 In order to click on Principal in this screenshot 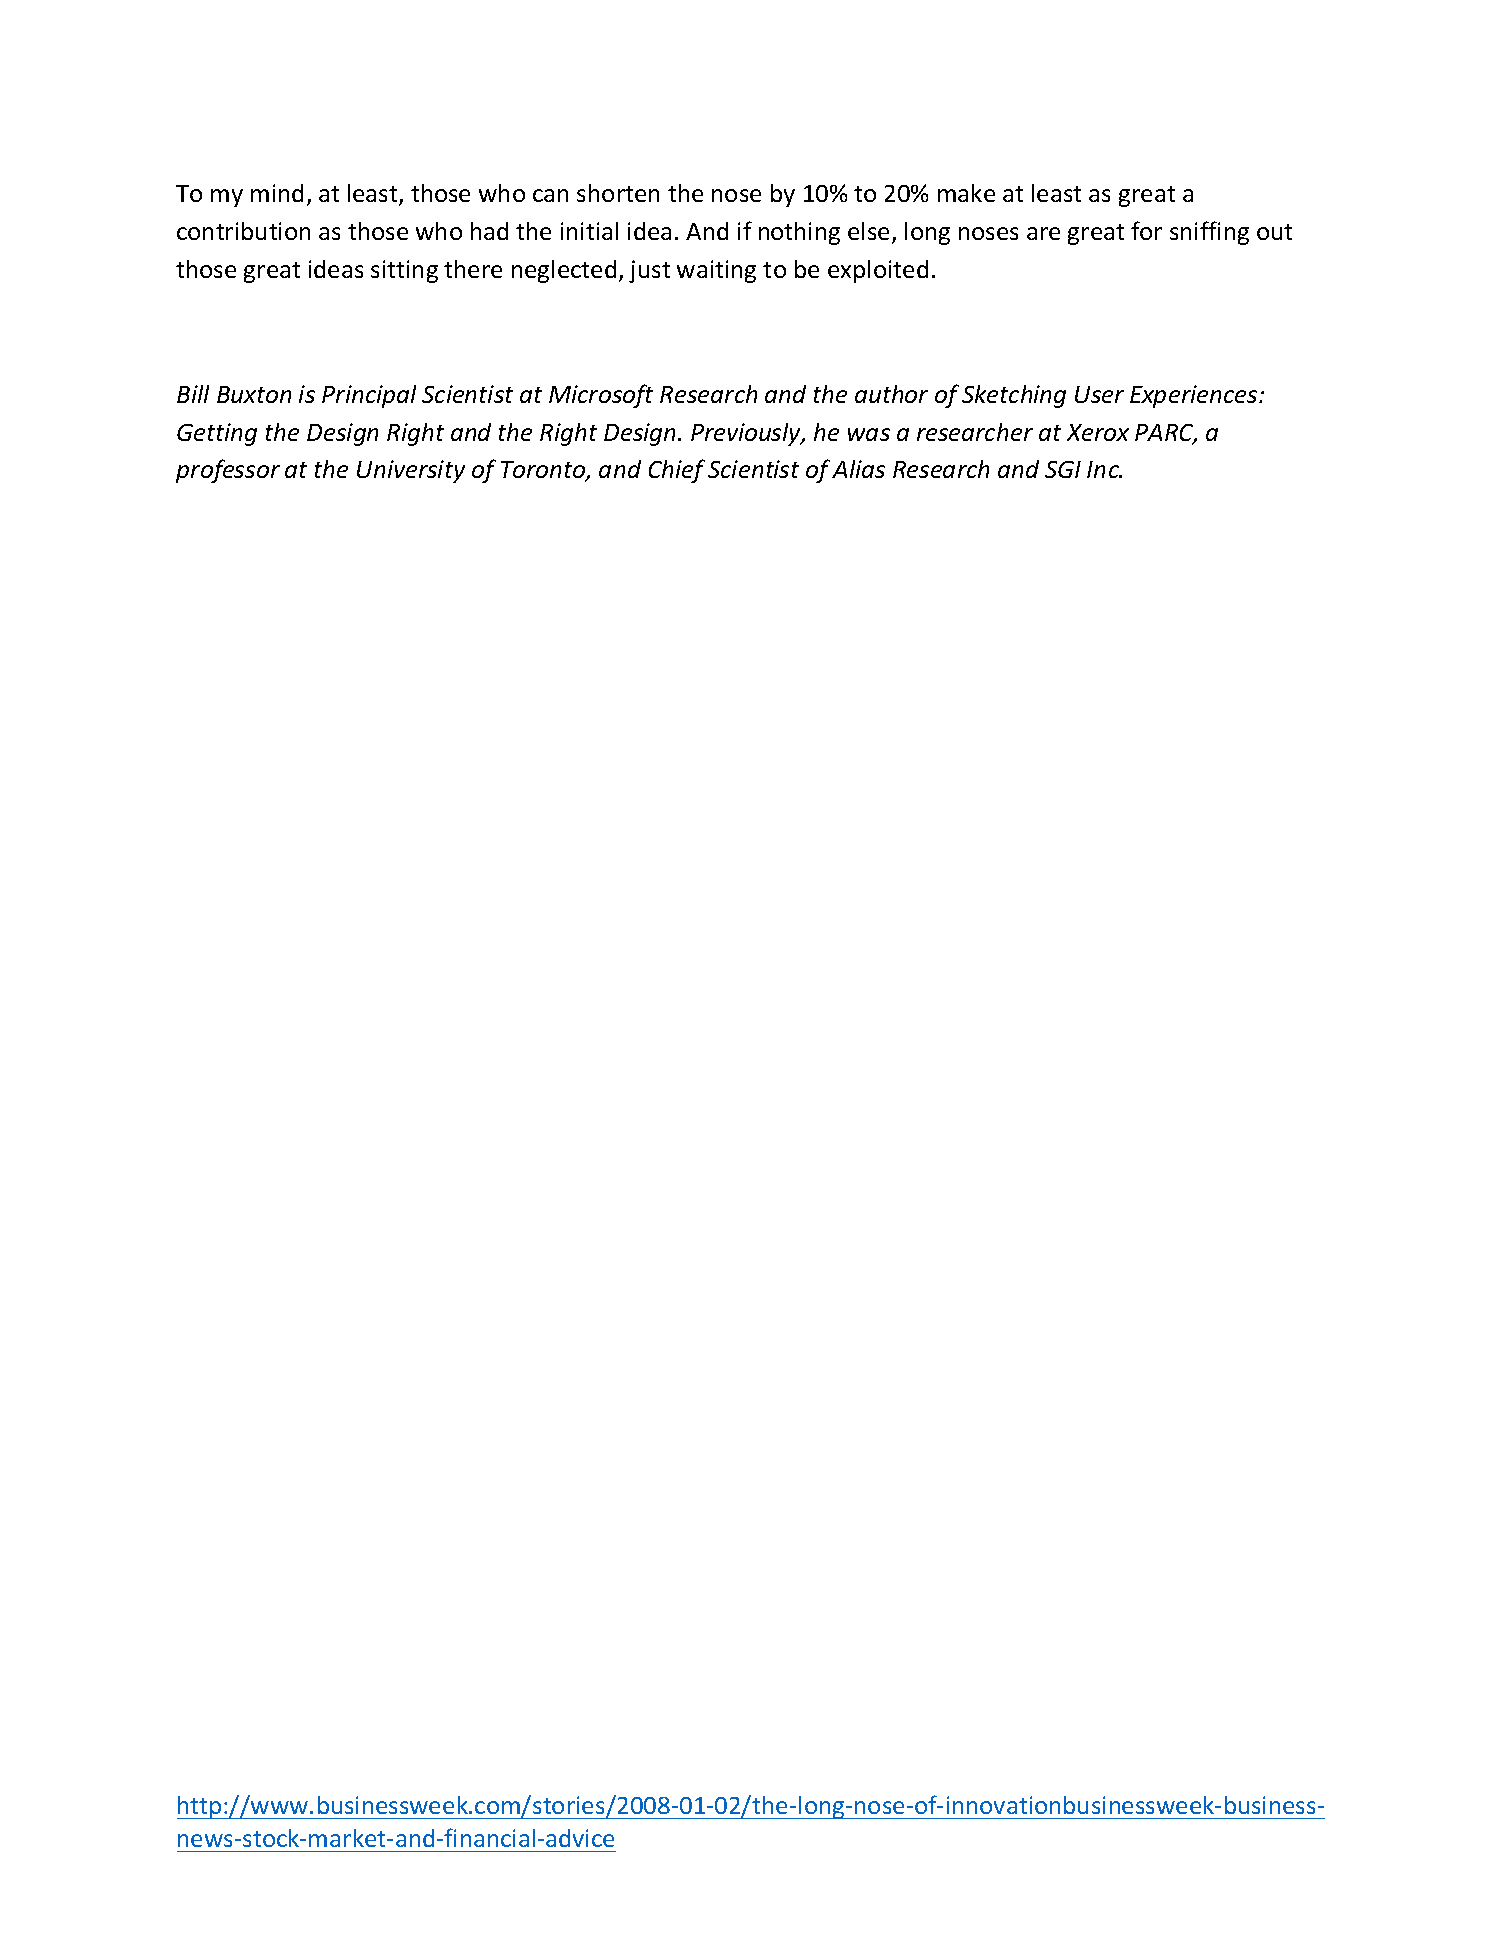, I will do `click(369, 396)`.
